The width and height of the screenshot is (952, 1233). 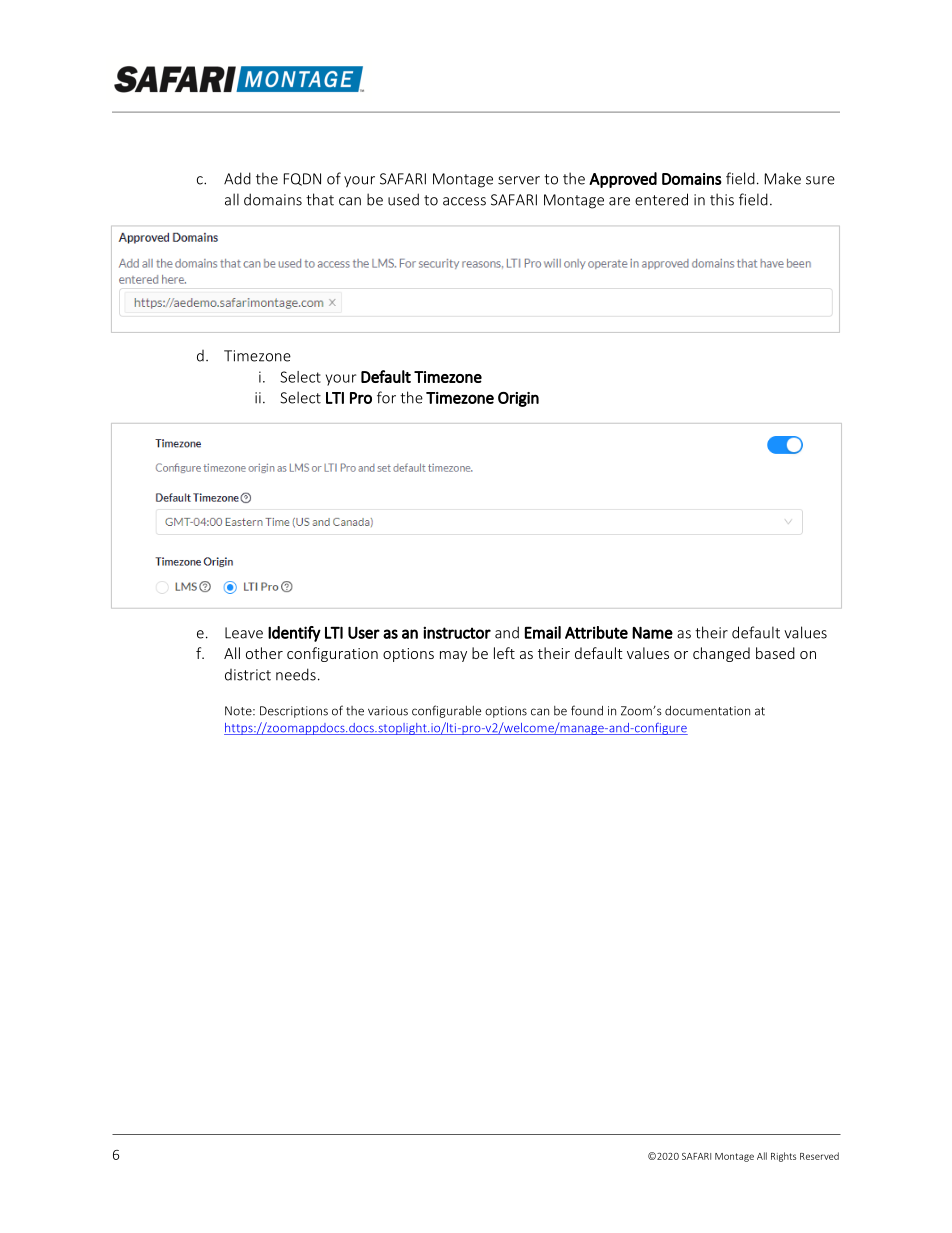 What do you see at coordinates (707, 711) in the screenshot?
I see `documentation` at bounding box center [707, 711].
